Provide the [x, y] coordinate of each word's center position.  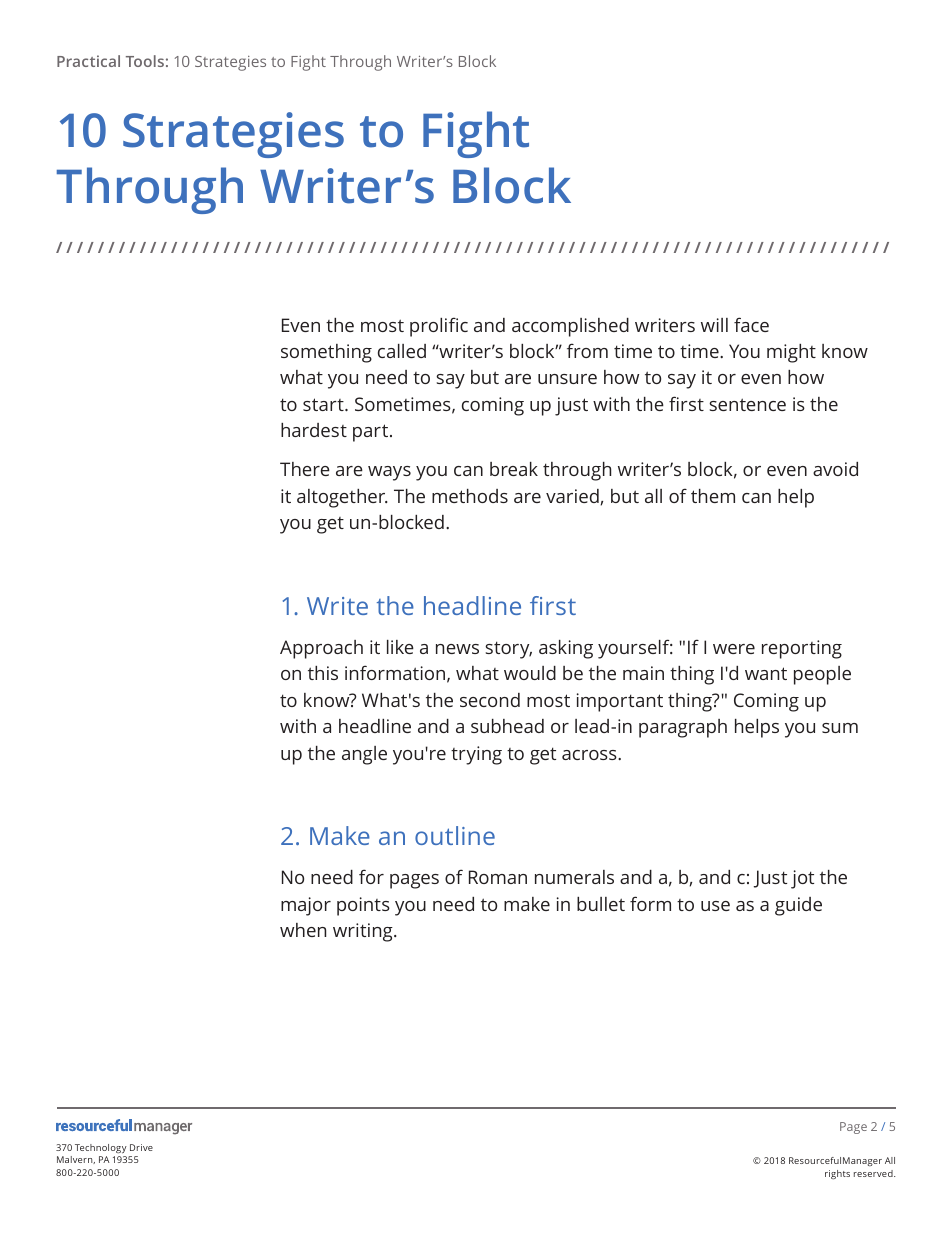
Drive [141, 1147]
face [751, 324]
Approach [321, 649]
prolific [439, 327]
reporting [802, 649]
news [457, 649]
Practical [88, 61]
